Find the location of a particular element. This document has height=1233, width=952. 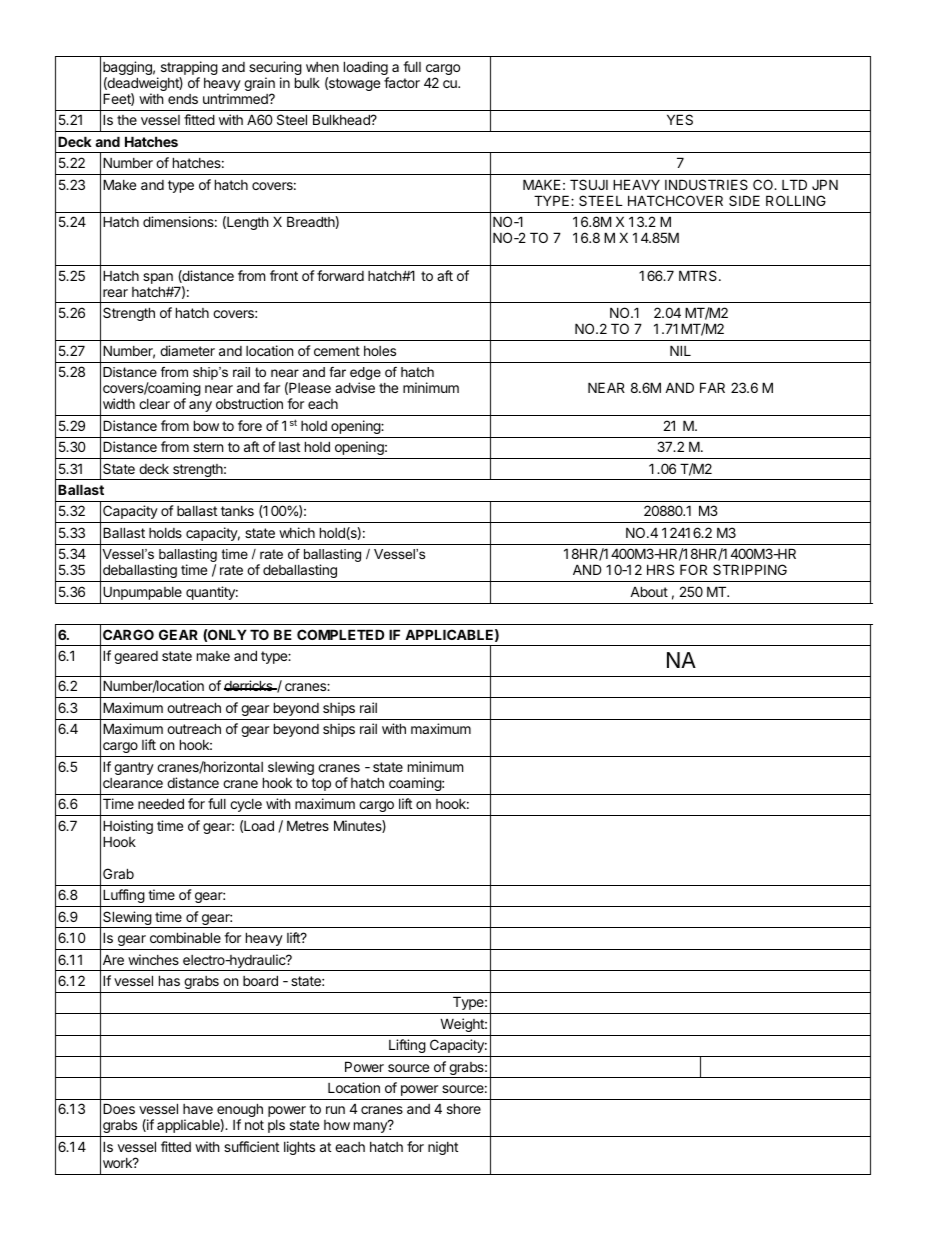

factor is located at coordinates (402, 82).
